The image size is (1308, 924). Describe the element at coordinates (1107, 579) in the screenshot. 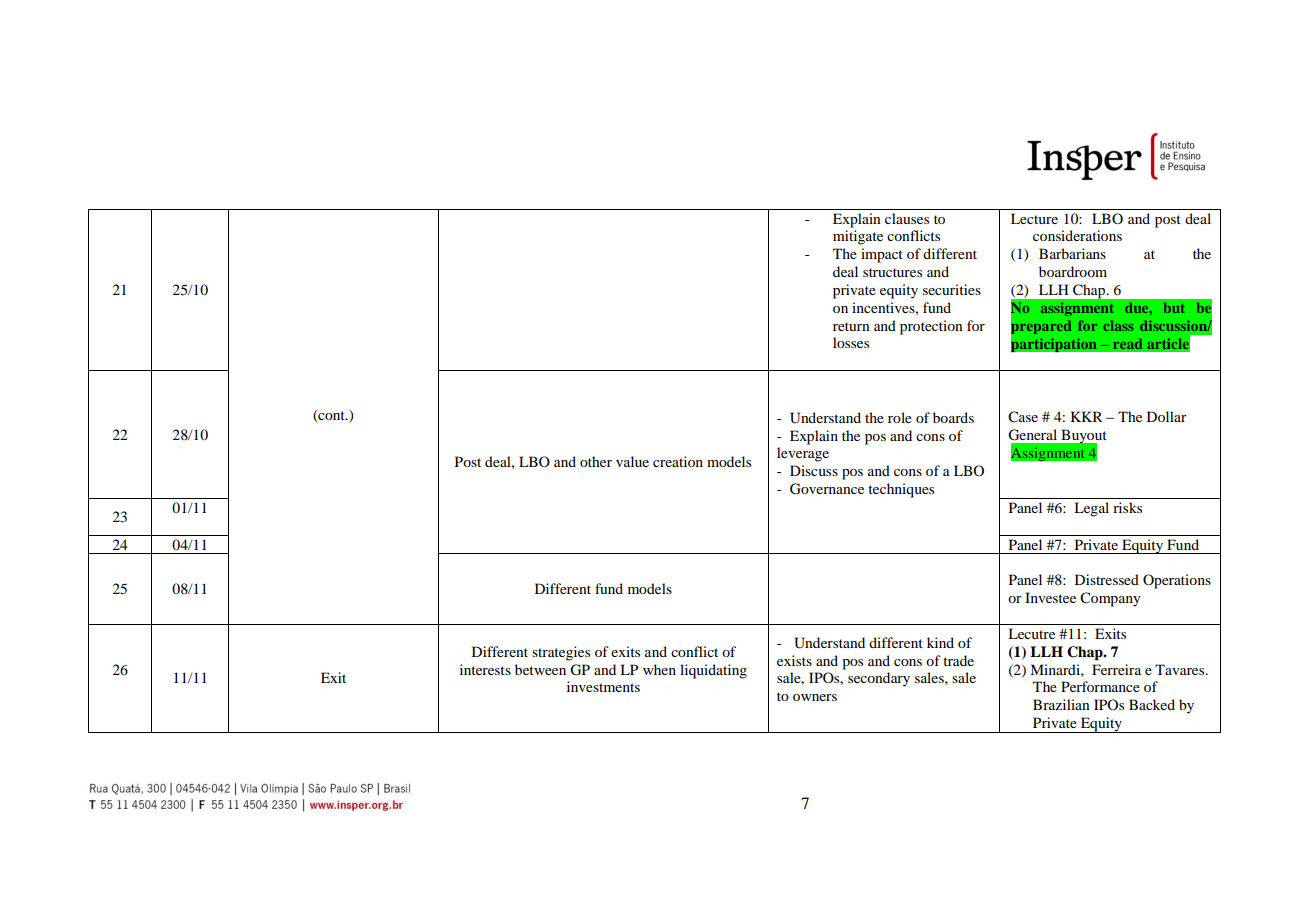

I see `Distressed` at that location.
